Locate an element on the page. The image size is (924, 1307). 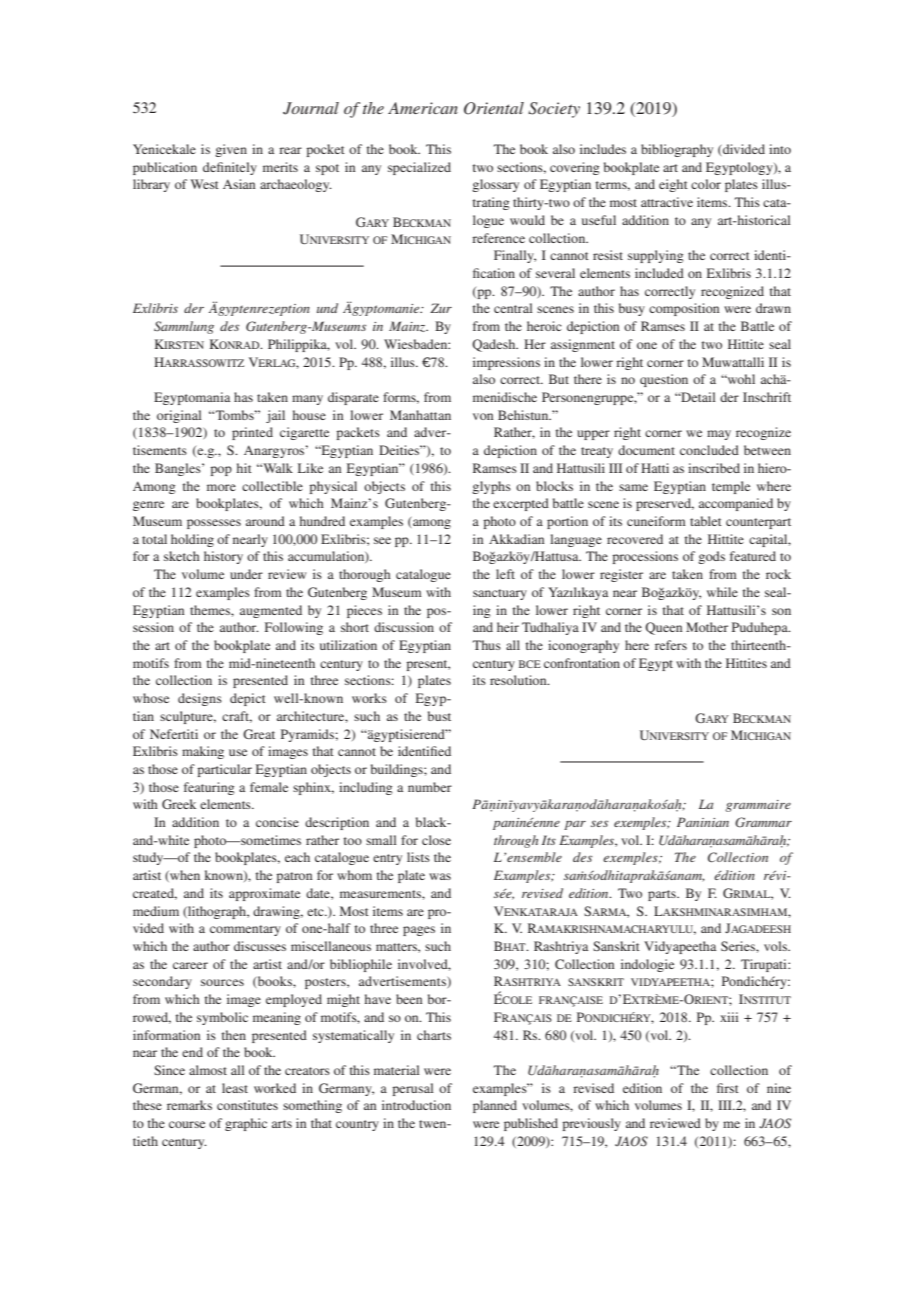
Grammar is located at coordinates (763, 822).
